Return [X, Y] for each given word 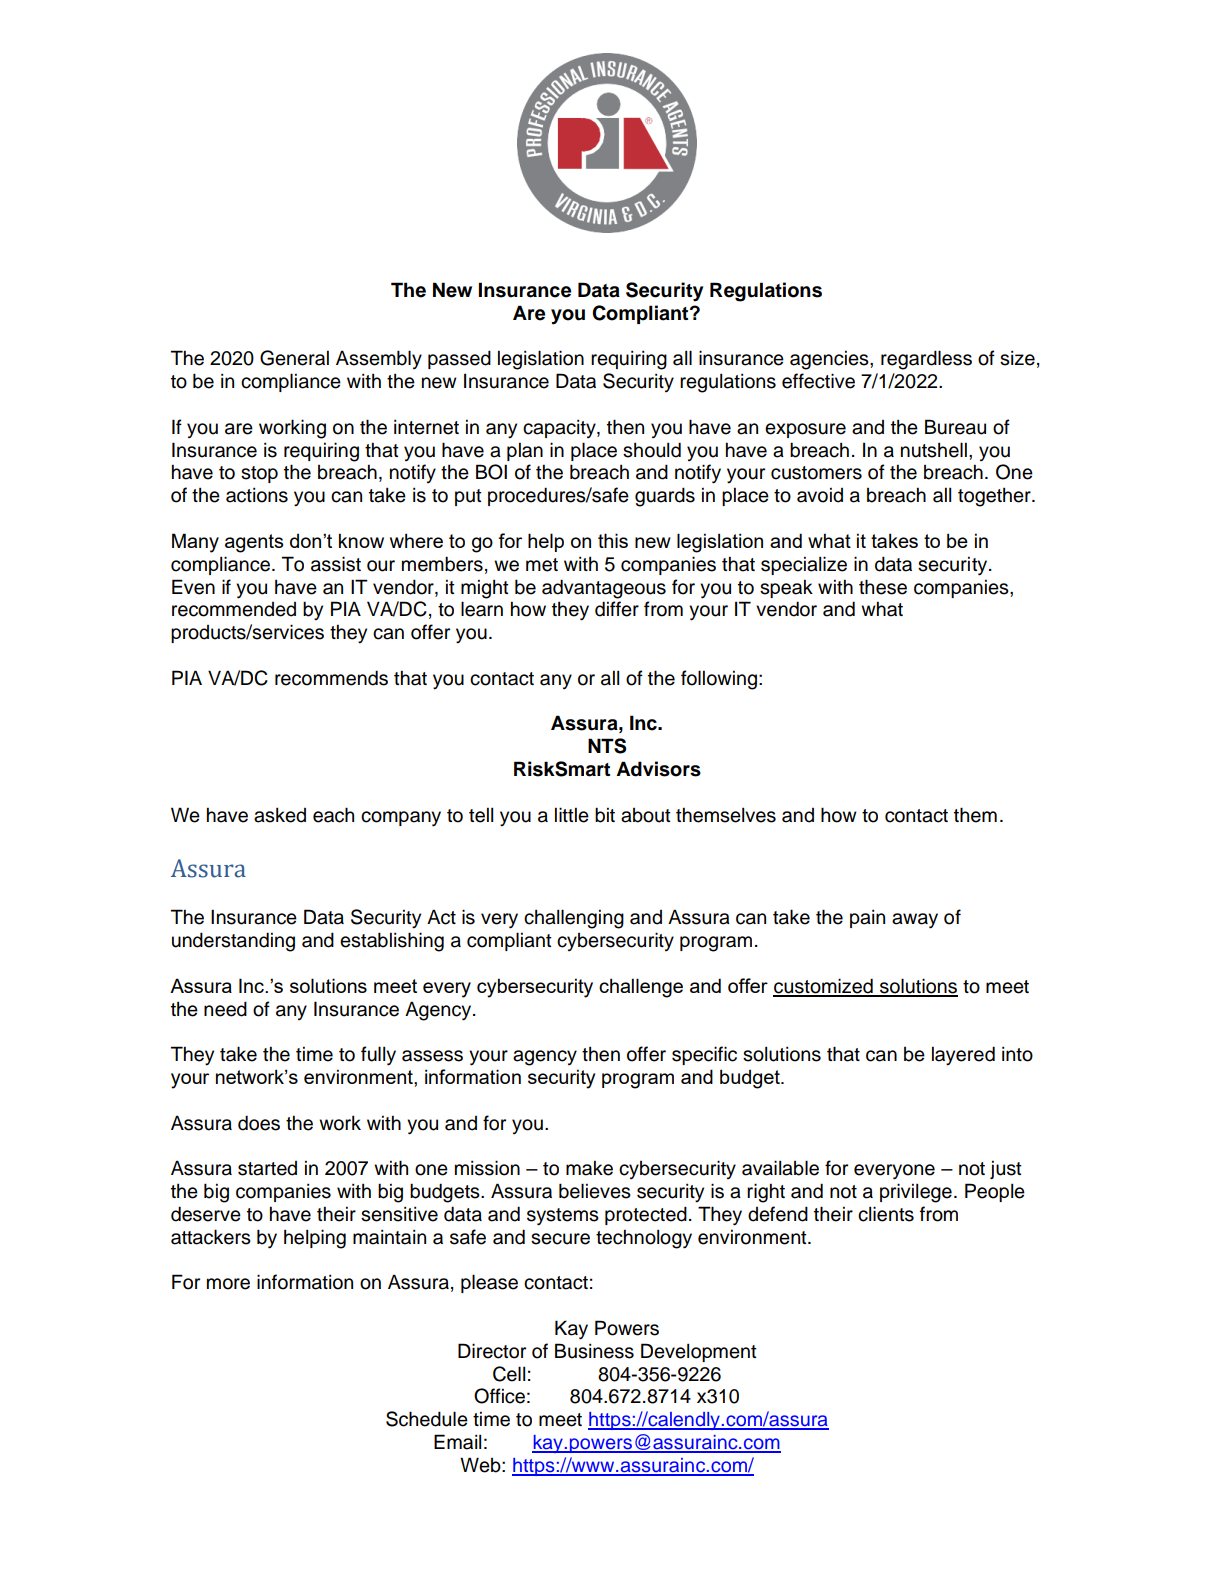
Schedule [427, 1419]
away [915, 921]
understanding [233, 942]
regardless [926, 360]
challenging [574, 919]
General [294, 358]
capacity [560, 428]
